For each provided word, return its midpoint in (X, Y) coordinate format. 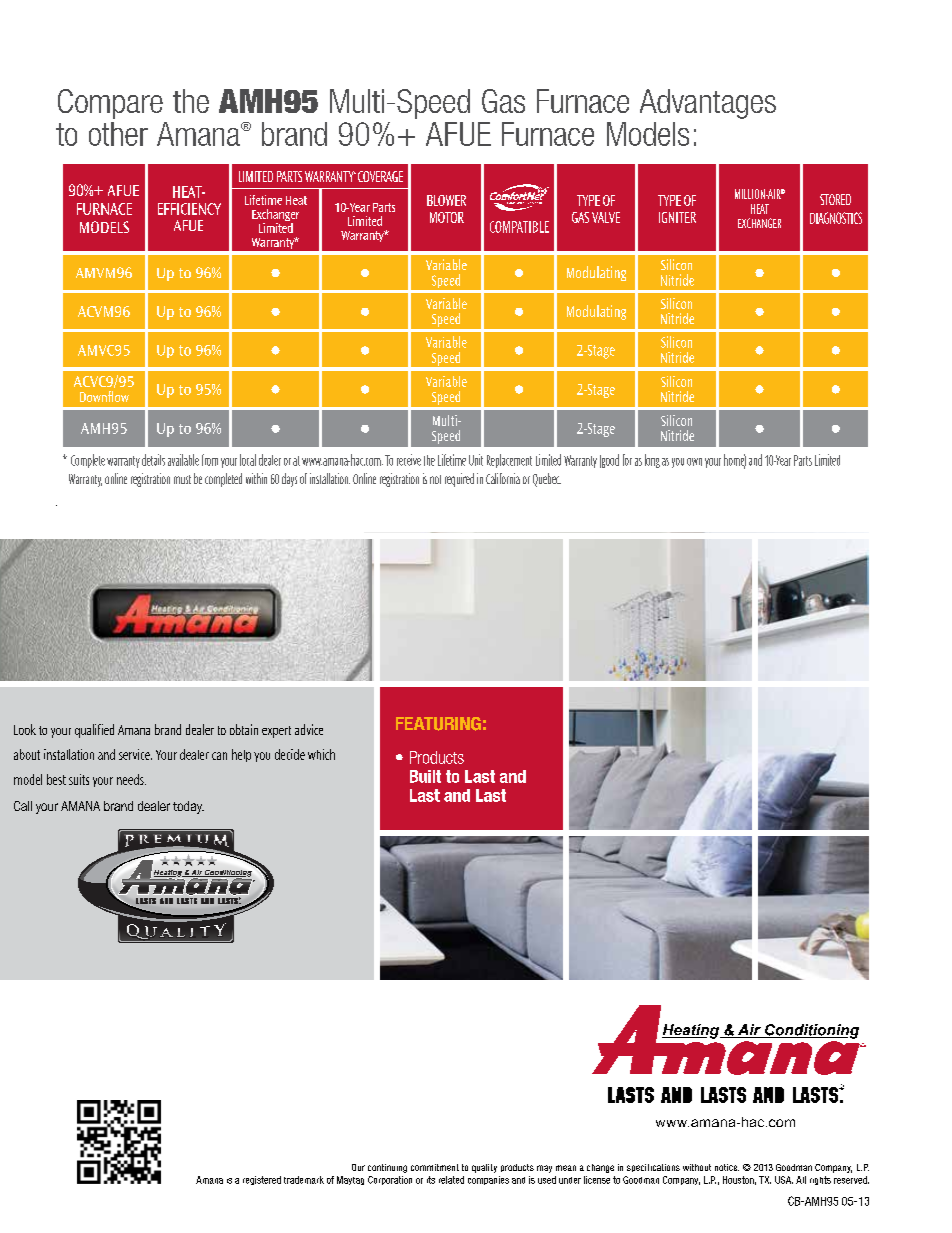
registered (262, 1180)
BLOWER (446, 200)
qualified (94, 731)
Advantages (708, 104)
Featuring (438, 724)
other (118, 134)
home (735, 461)
